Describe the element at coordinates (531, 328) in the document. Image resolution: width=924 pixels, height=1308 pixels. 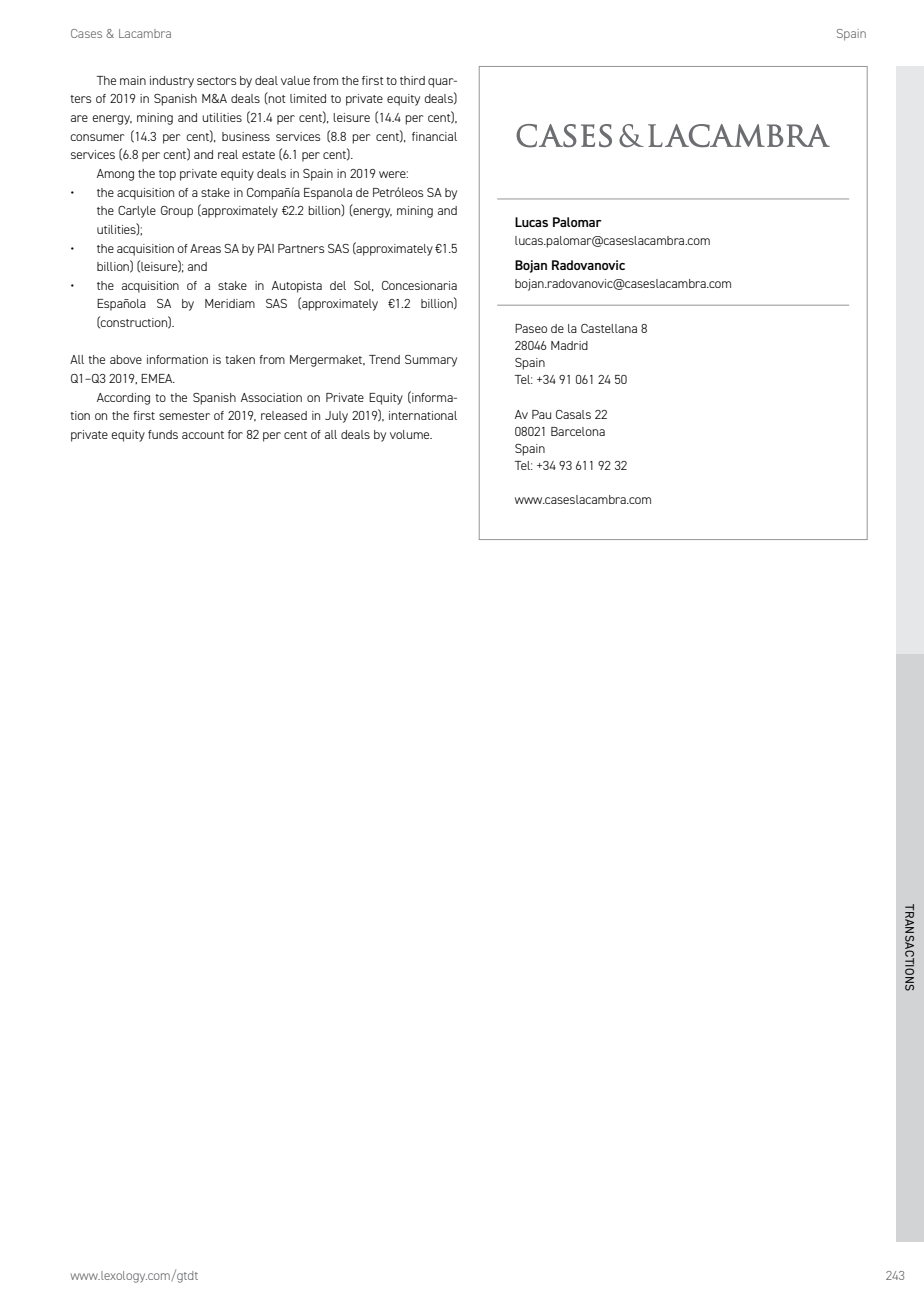
I see `Paseo` at that location.
